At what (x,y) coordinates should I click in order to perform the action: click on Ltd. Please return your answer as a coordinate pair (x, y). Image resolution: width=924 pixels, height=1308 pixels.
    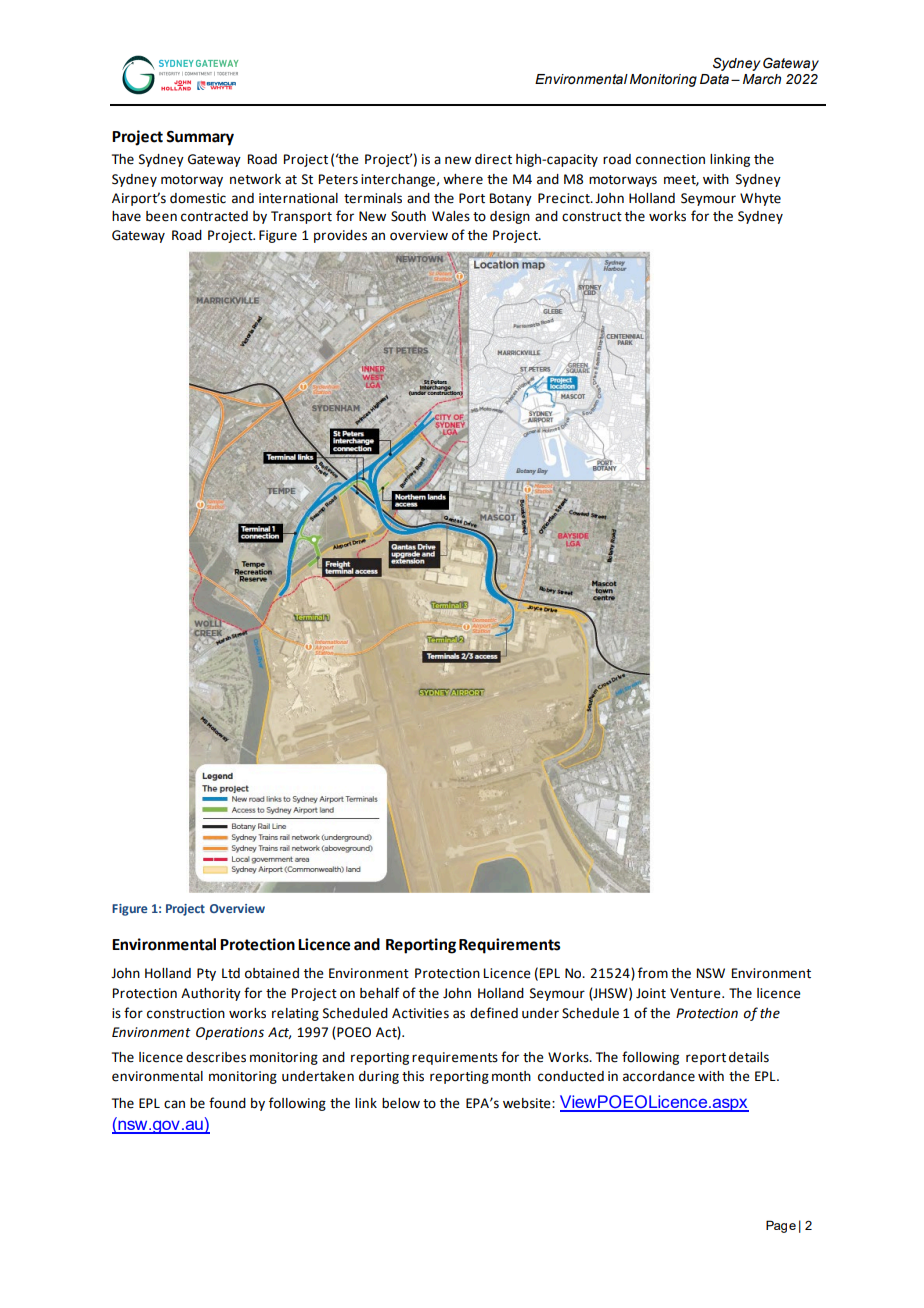
    Looking at the image, I should click on (231, 973).
